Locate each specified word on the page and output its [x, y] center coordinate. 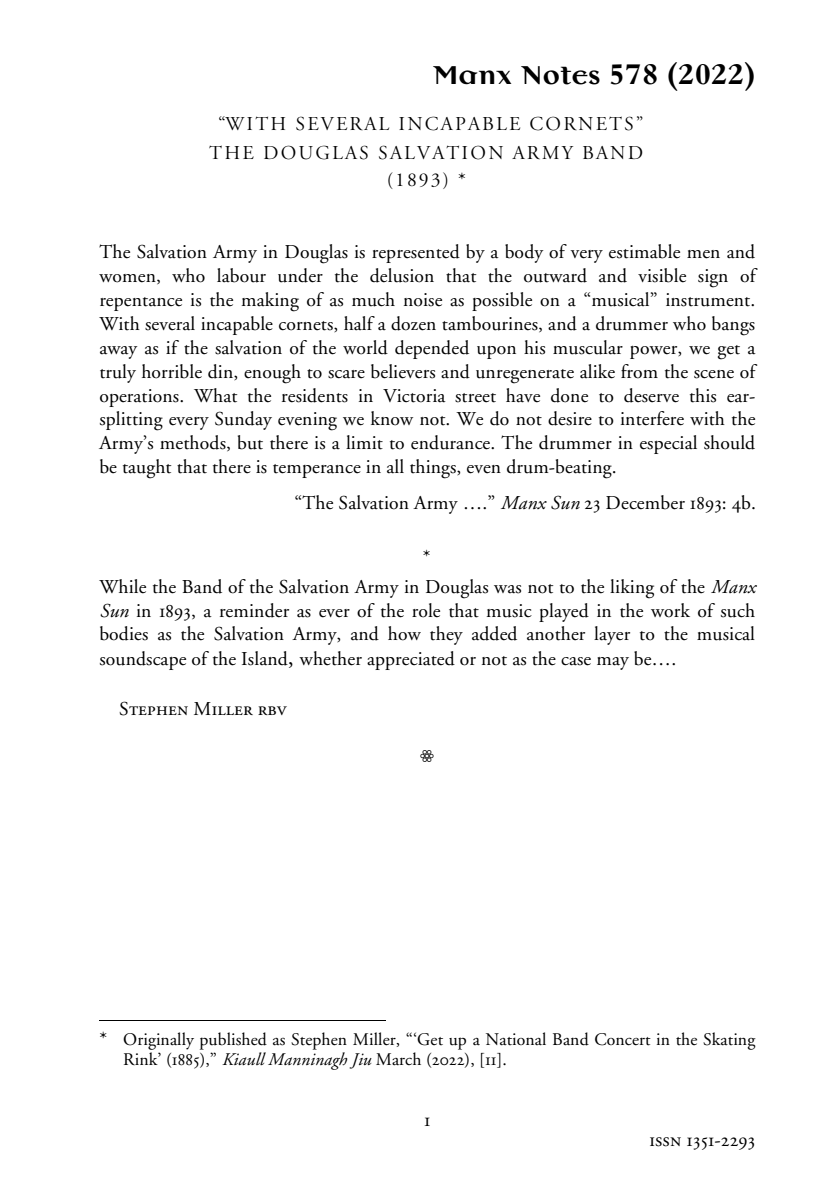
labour [241, 275]
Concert [623, 1039]
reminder [254, 610]
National [516, 1039]
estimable [644, 251]
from [639, 371]
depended [432, 349]
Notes [560, 75]
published [233, 1041]
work [670, 610]
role [426, 610]
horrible [172, 371]
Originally [158, 1041]
